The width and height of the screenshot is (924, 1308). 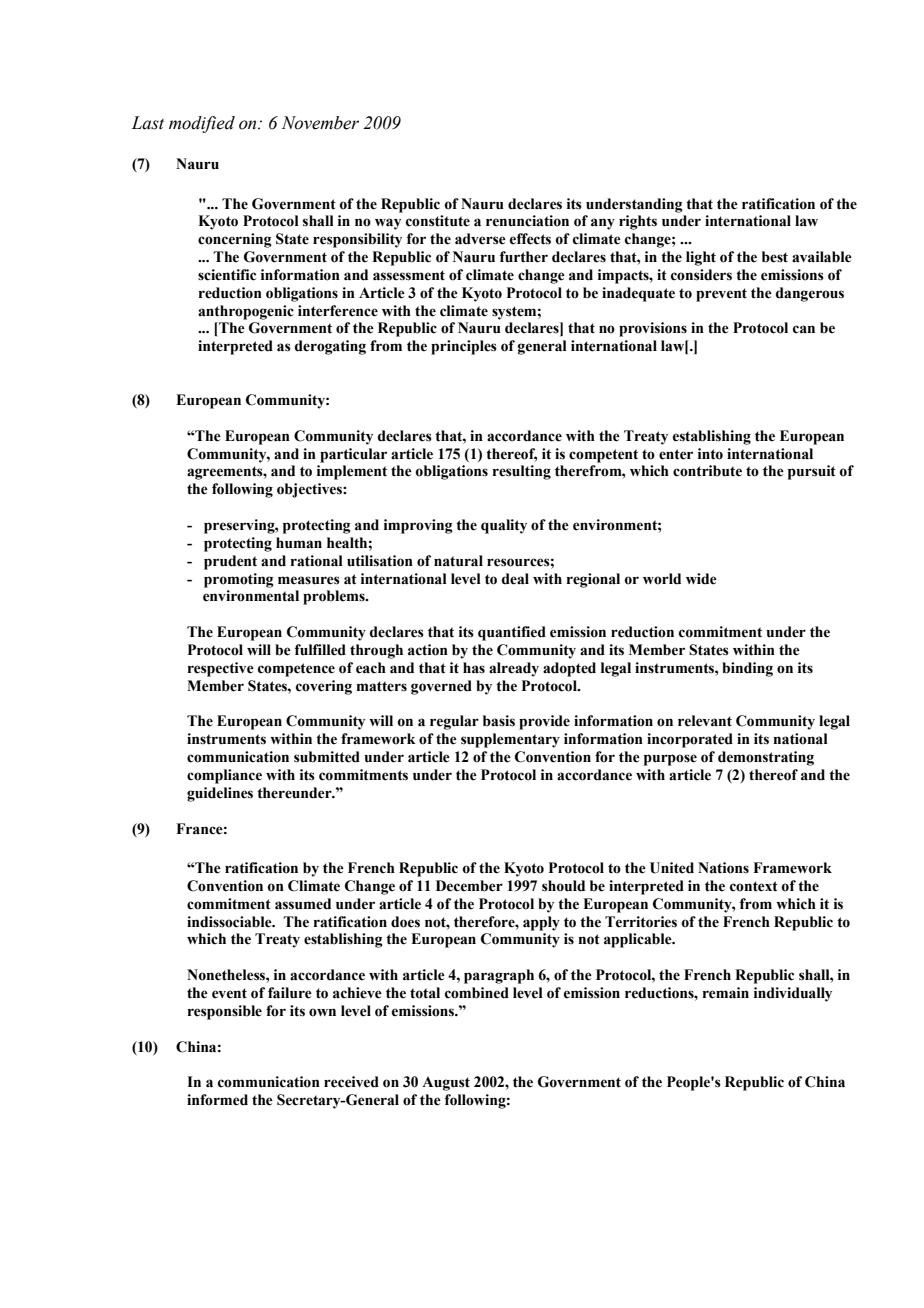 What do you see at coordinates (527, 221) in the screenshot?
I see `renunciation` at bounding box center [527, 221].
